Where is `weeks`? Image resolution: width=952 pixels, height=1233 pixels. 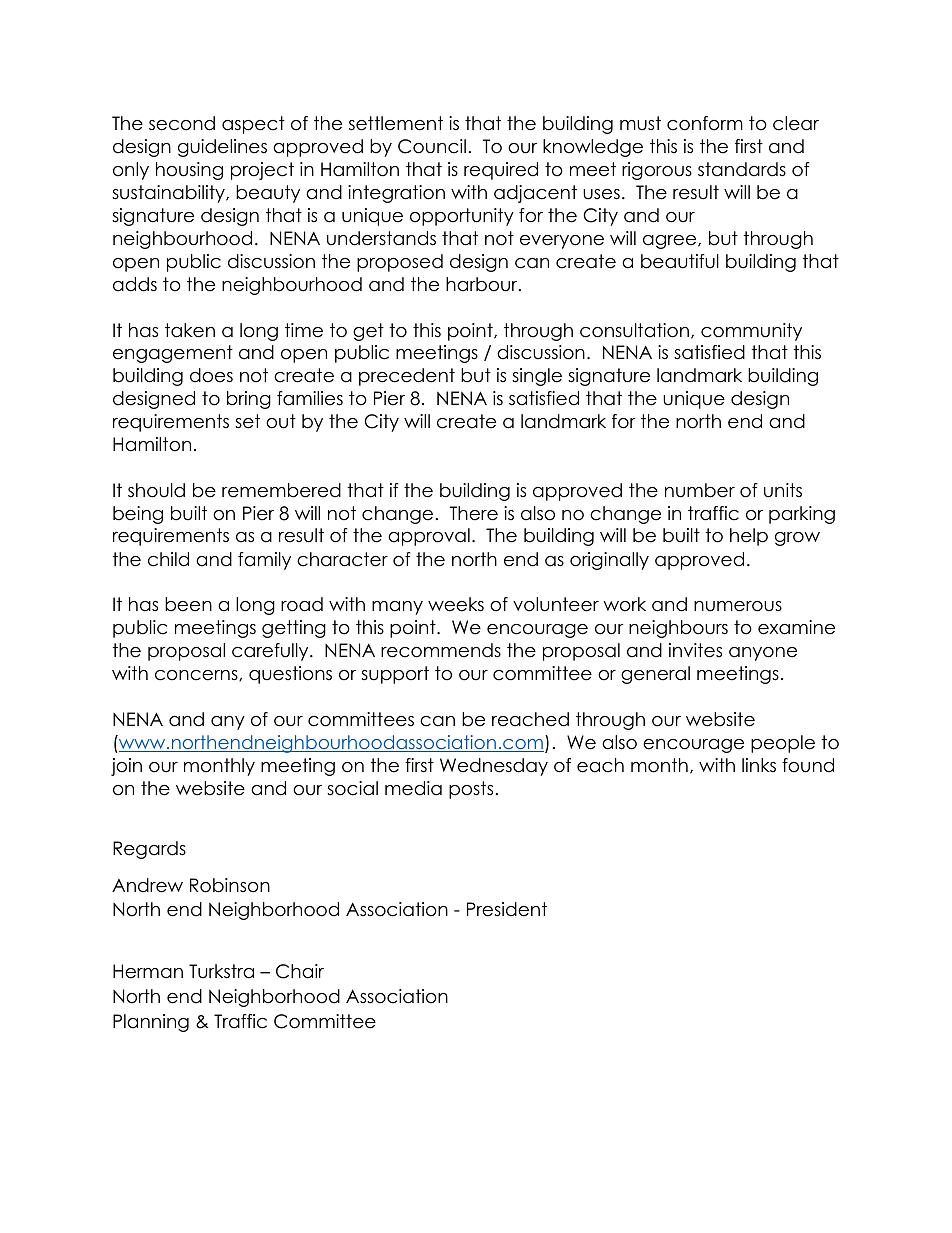 weeks is located at coordinates (456, 604).
